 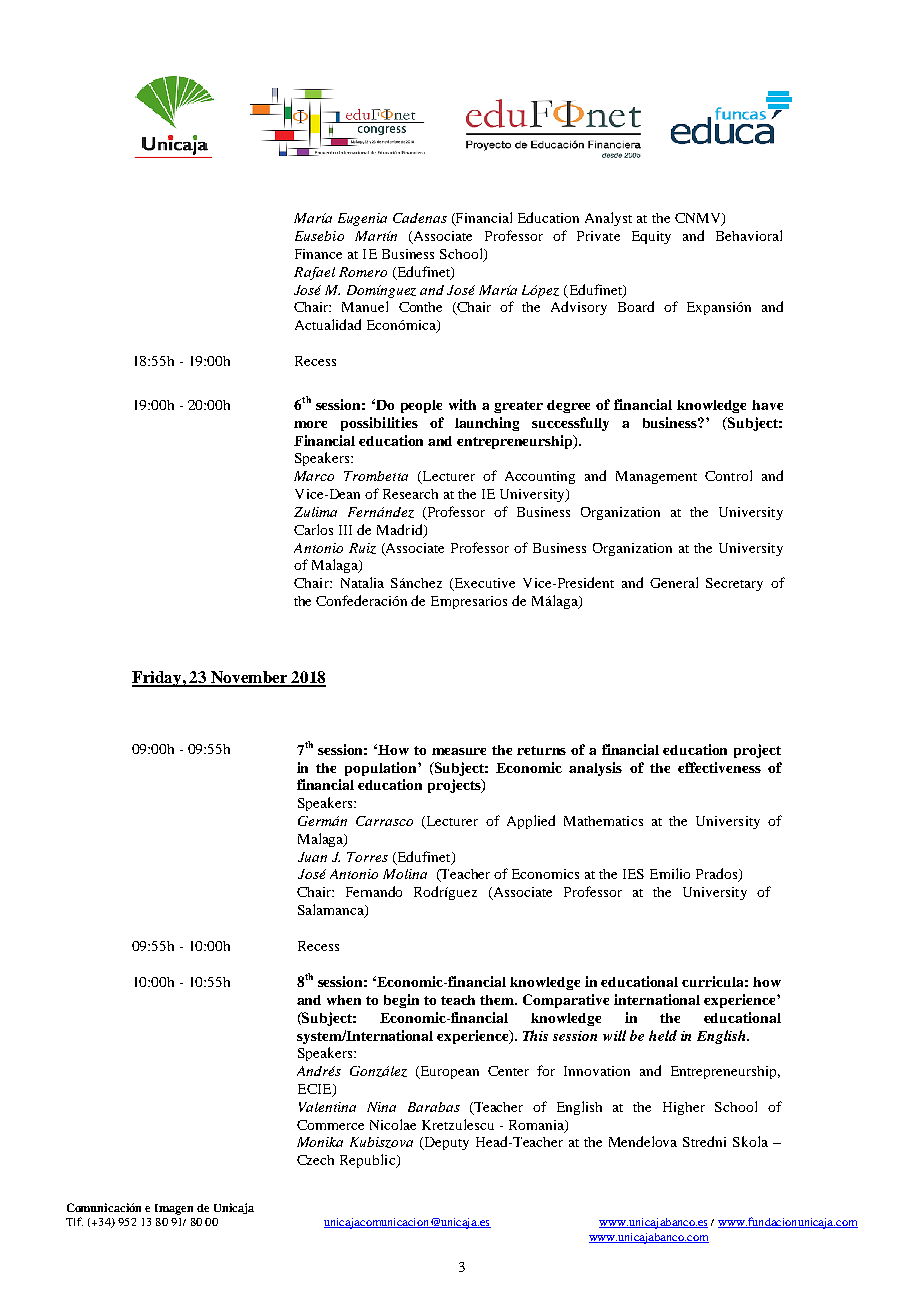 I want to click on General, so click(x=674, y=582).
